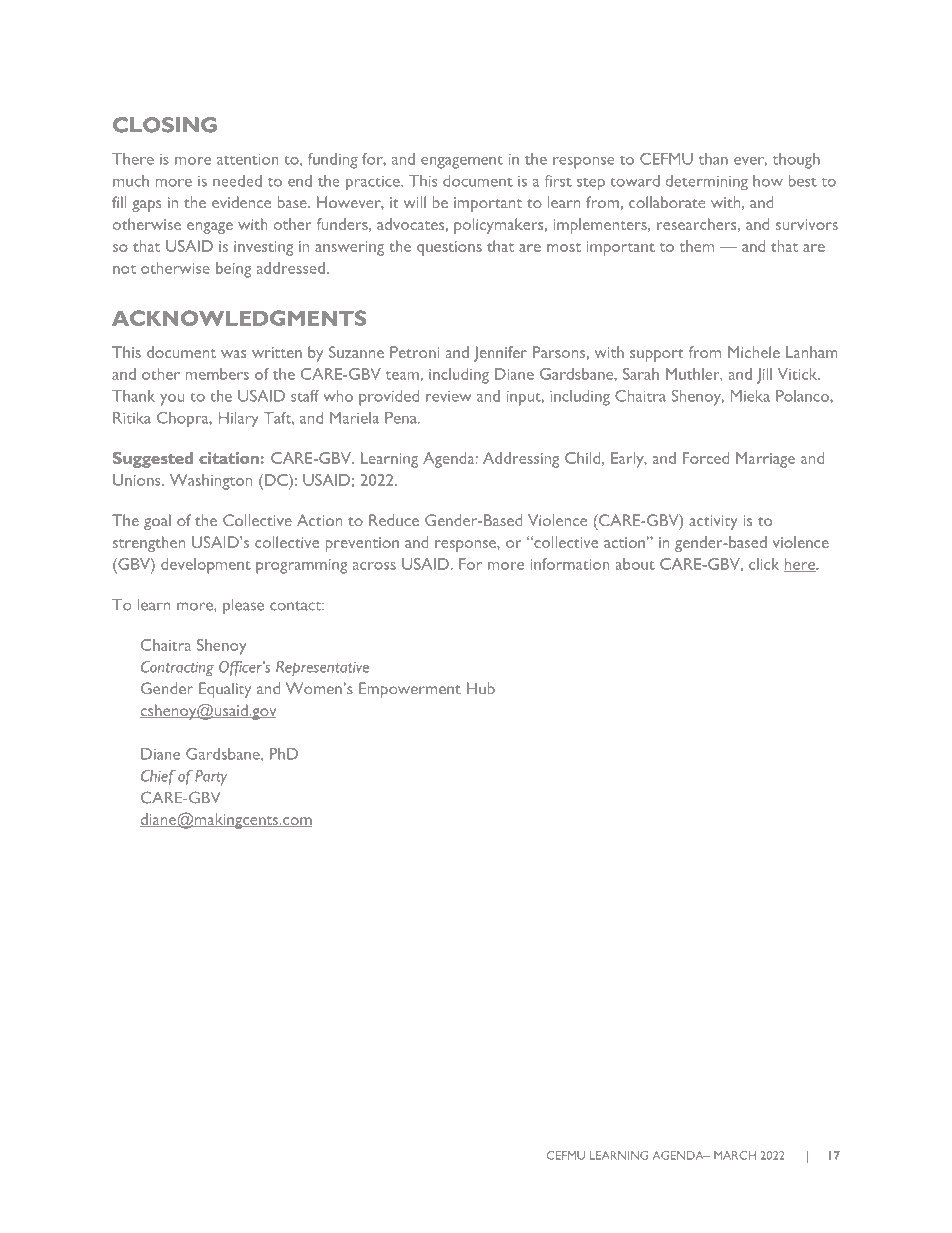  What do you see at coordinates (248, 159) in the screenshot?
I see `attention` at bounding box center [248, 159].
